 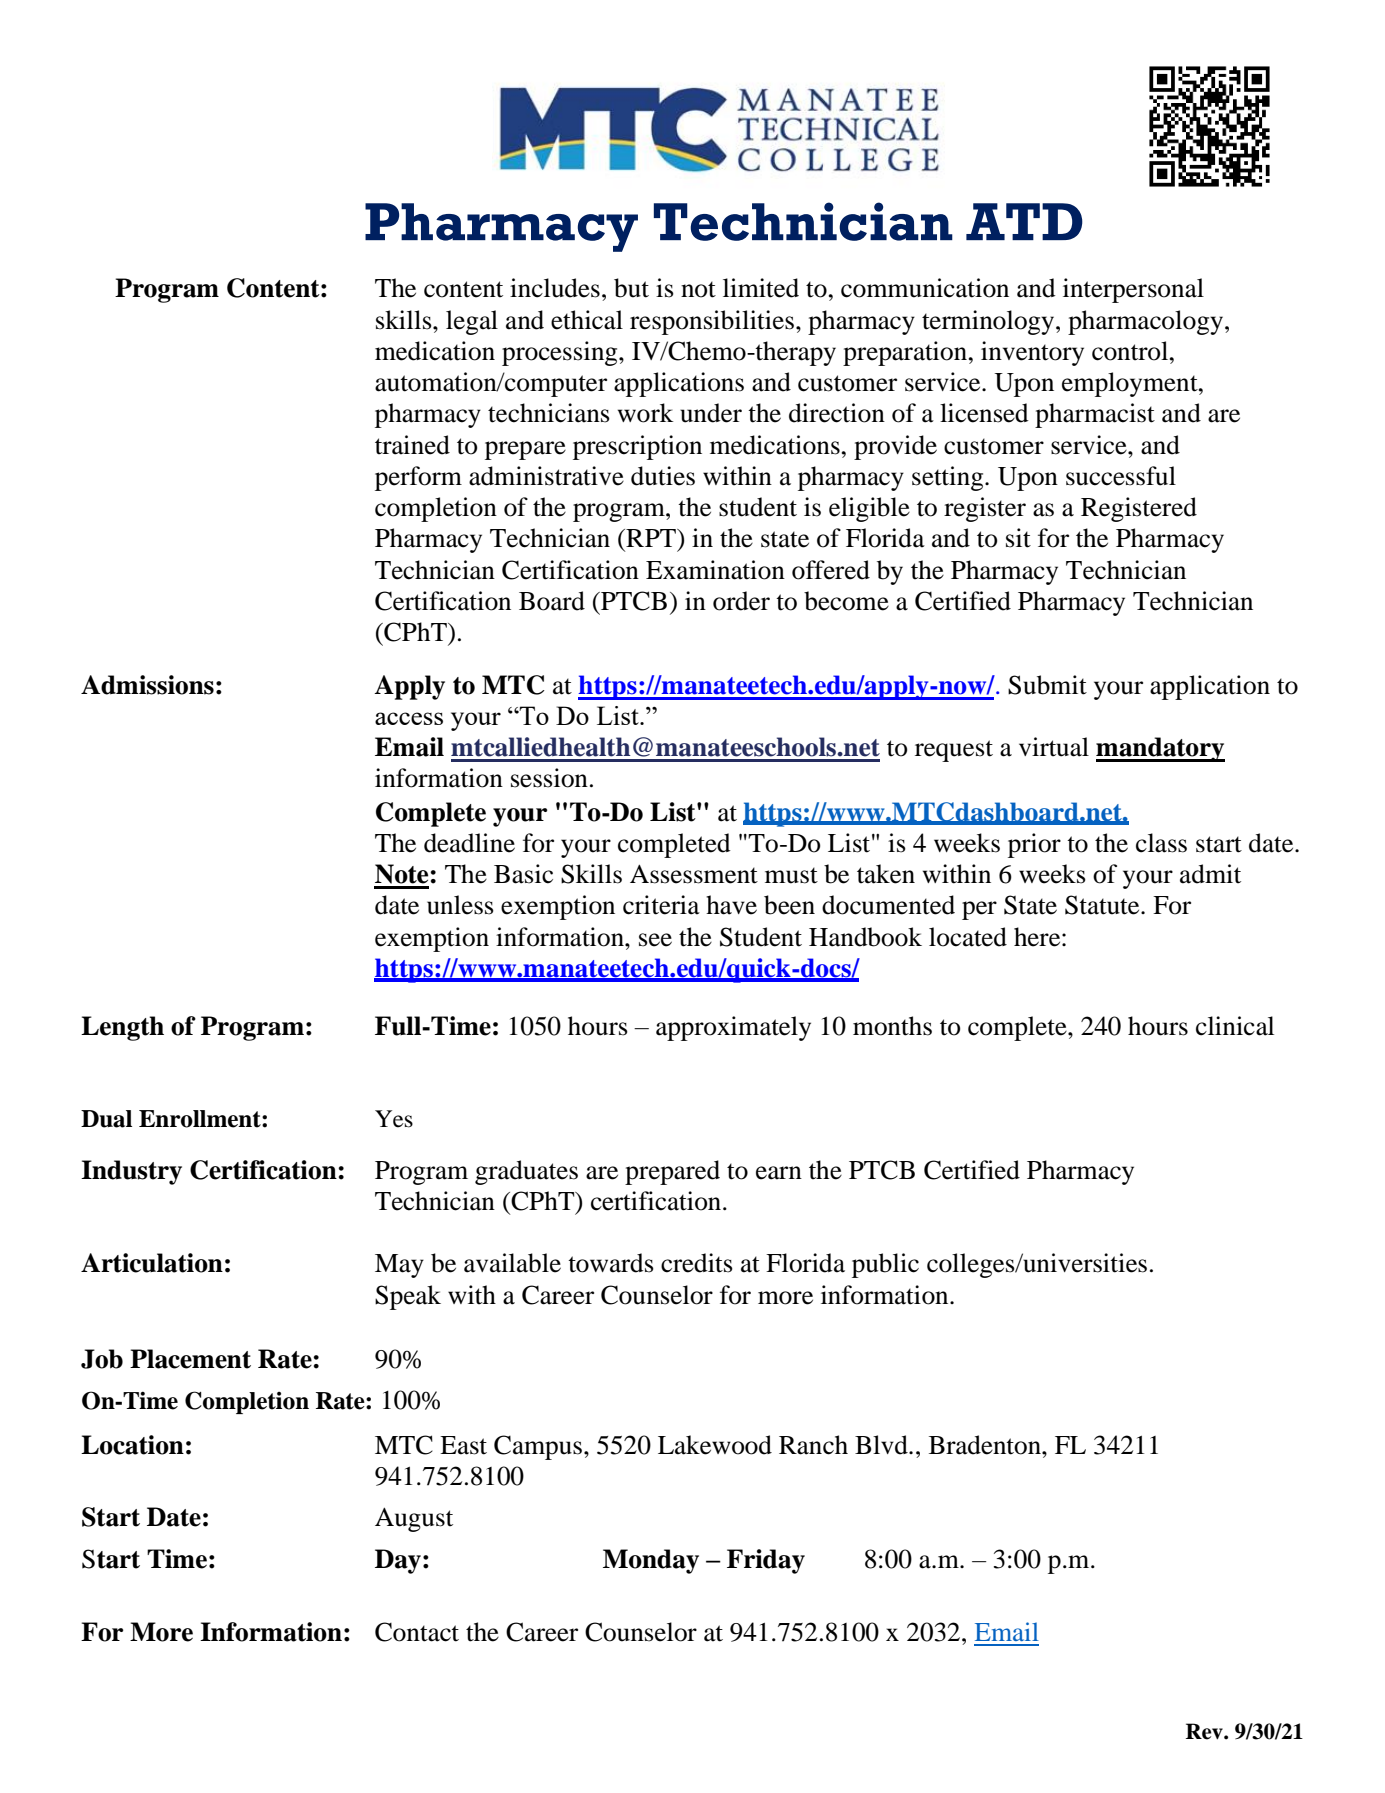 I want to click on legal, so click(x=472, y=322).
